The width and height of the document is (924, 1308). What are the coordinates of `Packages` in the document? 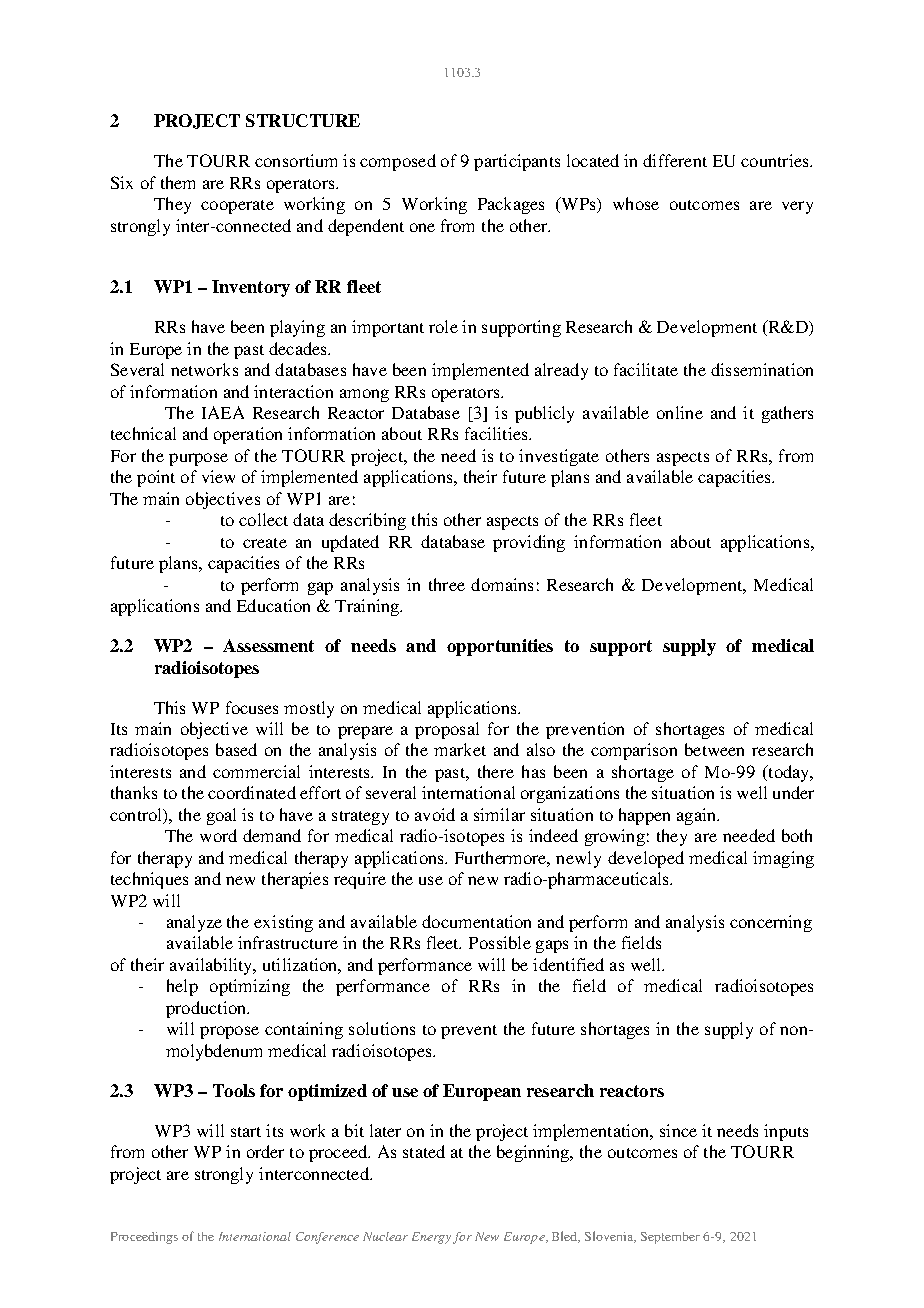 It's located at (511, 205).
